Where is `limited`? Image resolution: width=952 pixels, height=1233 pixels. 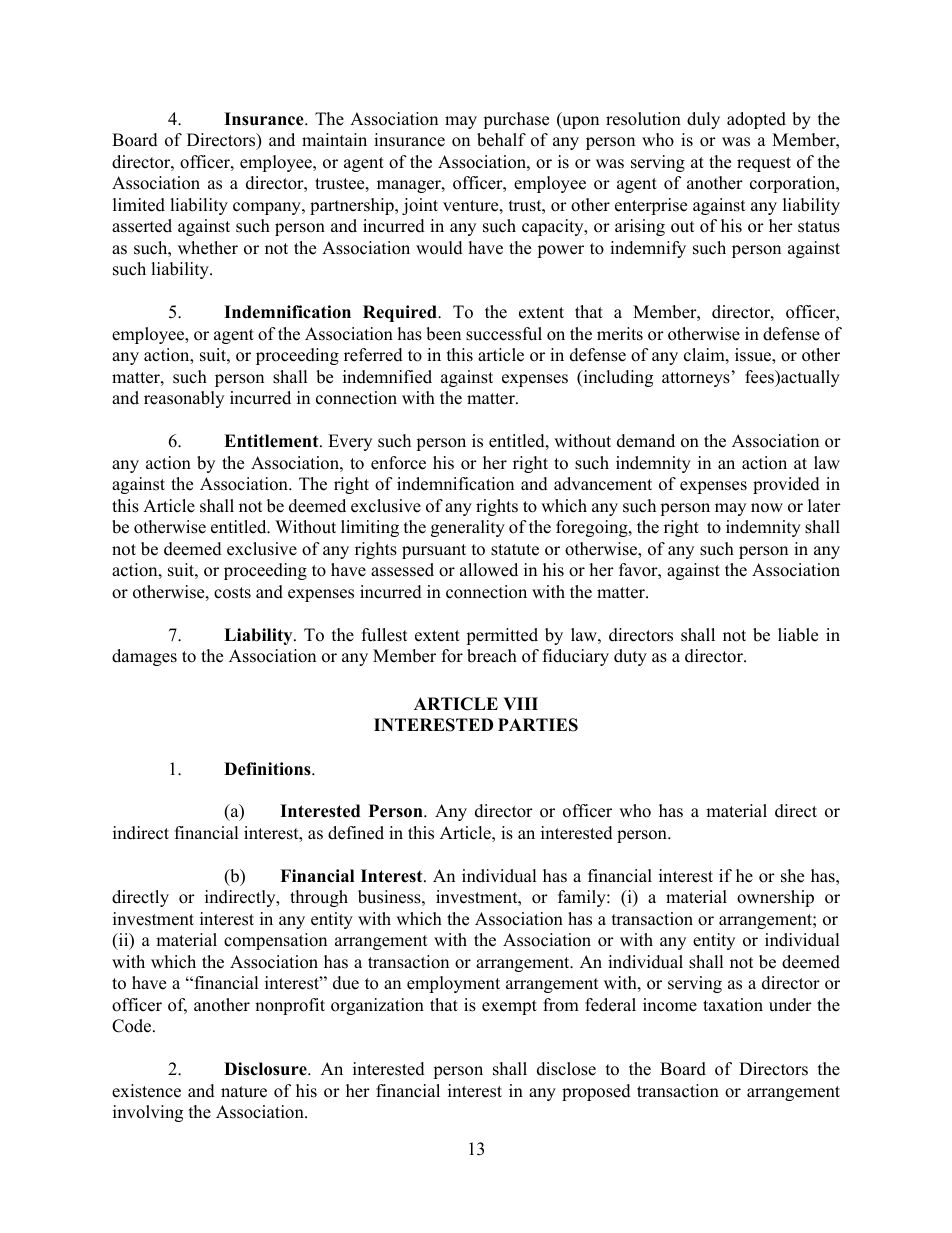
limited is located at coordinates (139, 205).
